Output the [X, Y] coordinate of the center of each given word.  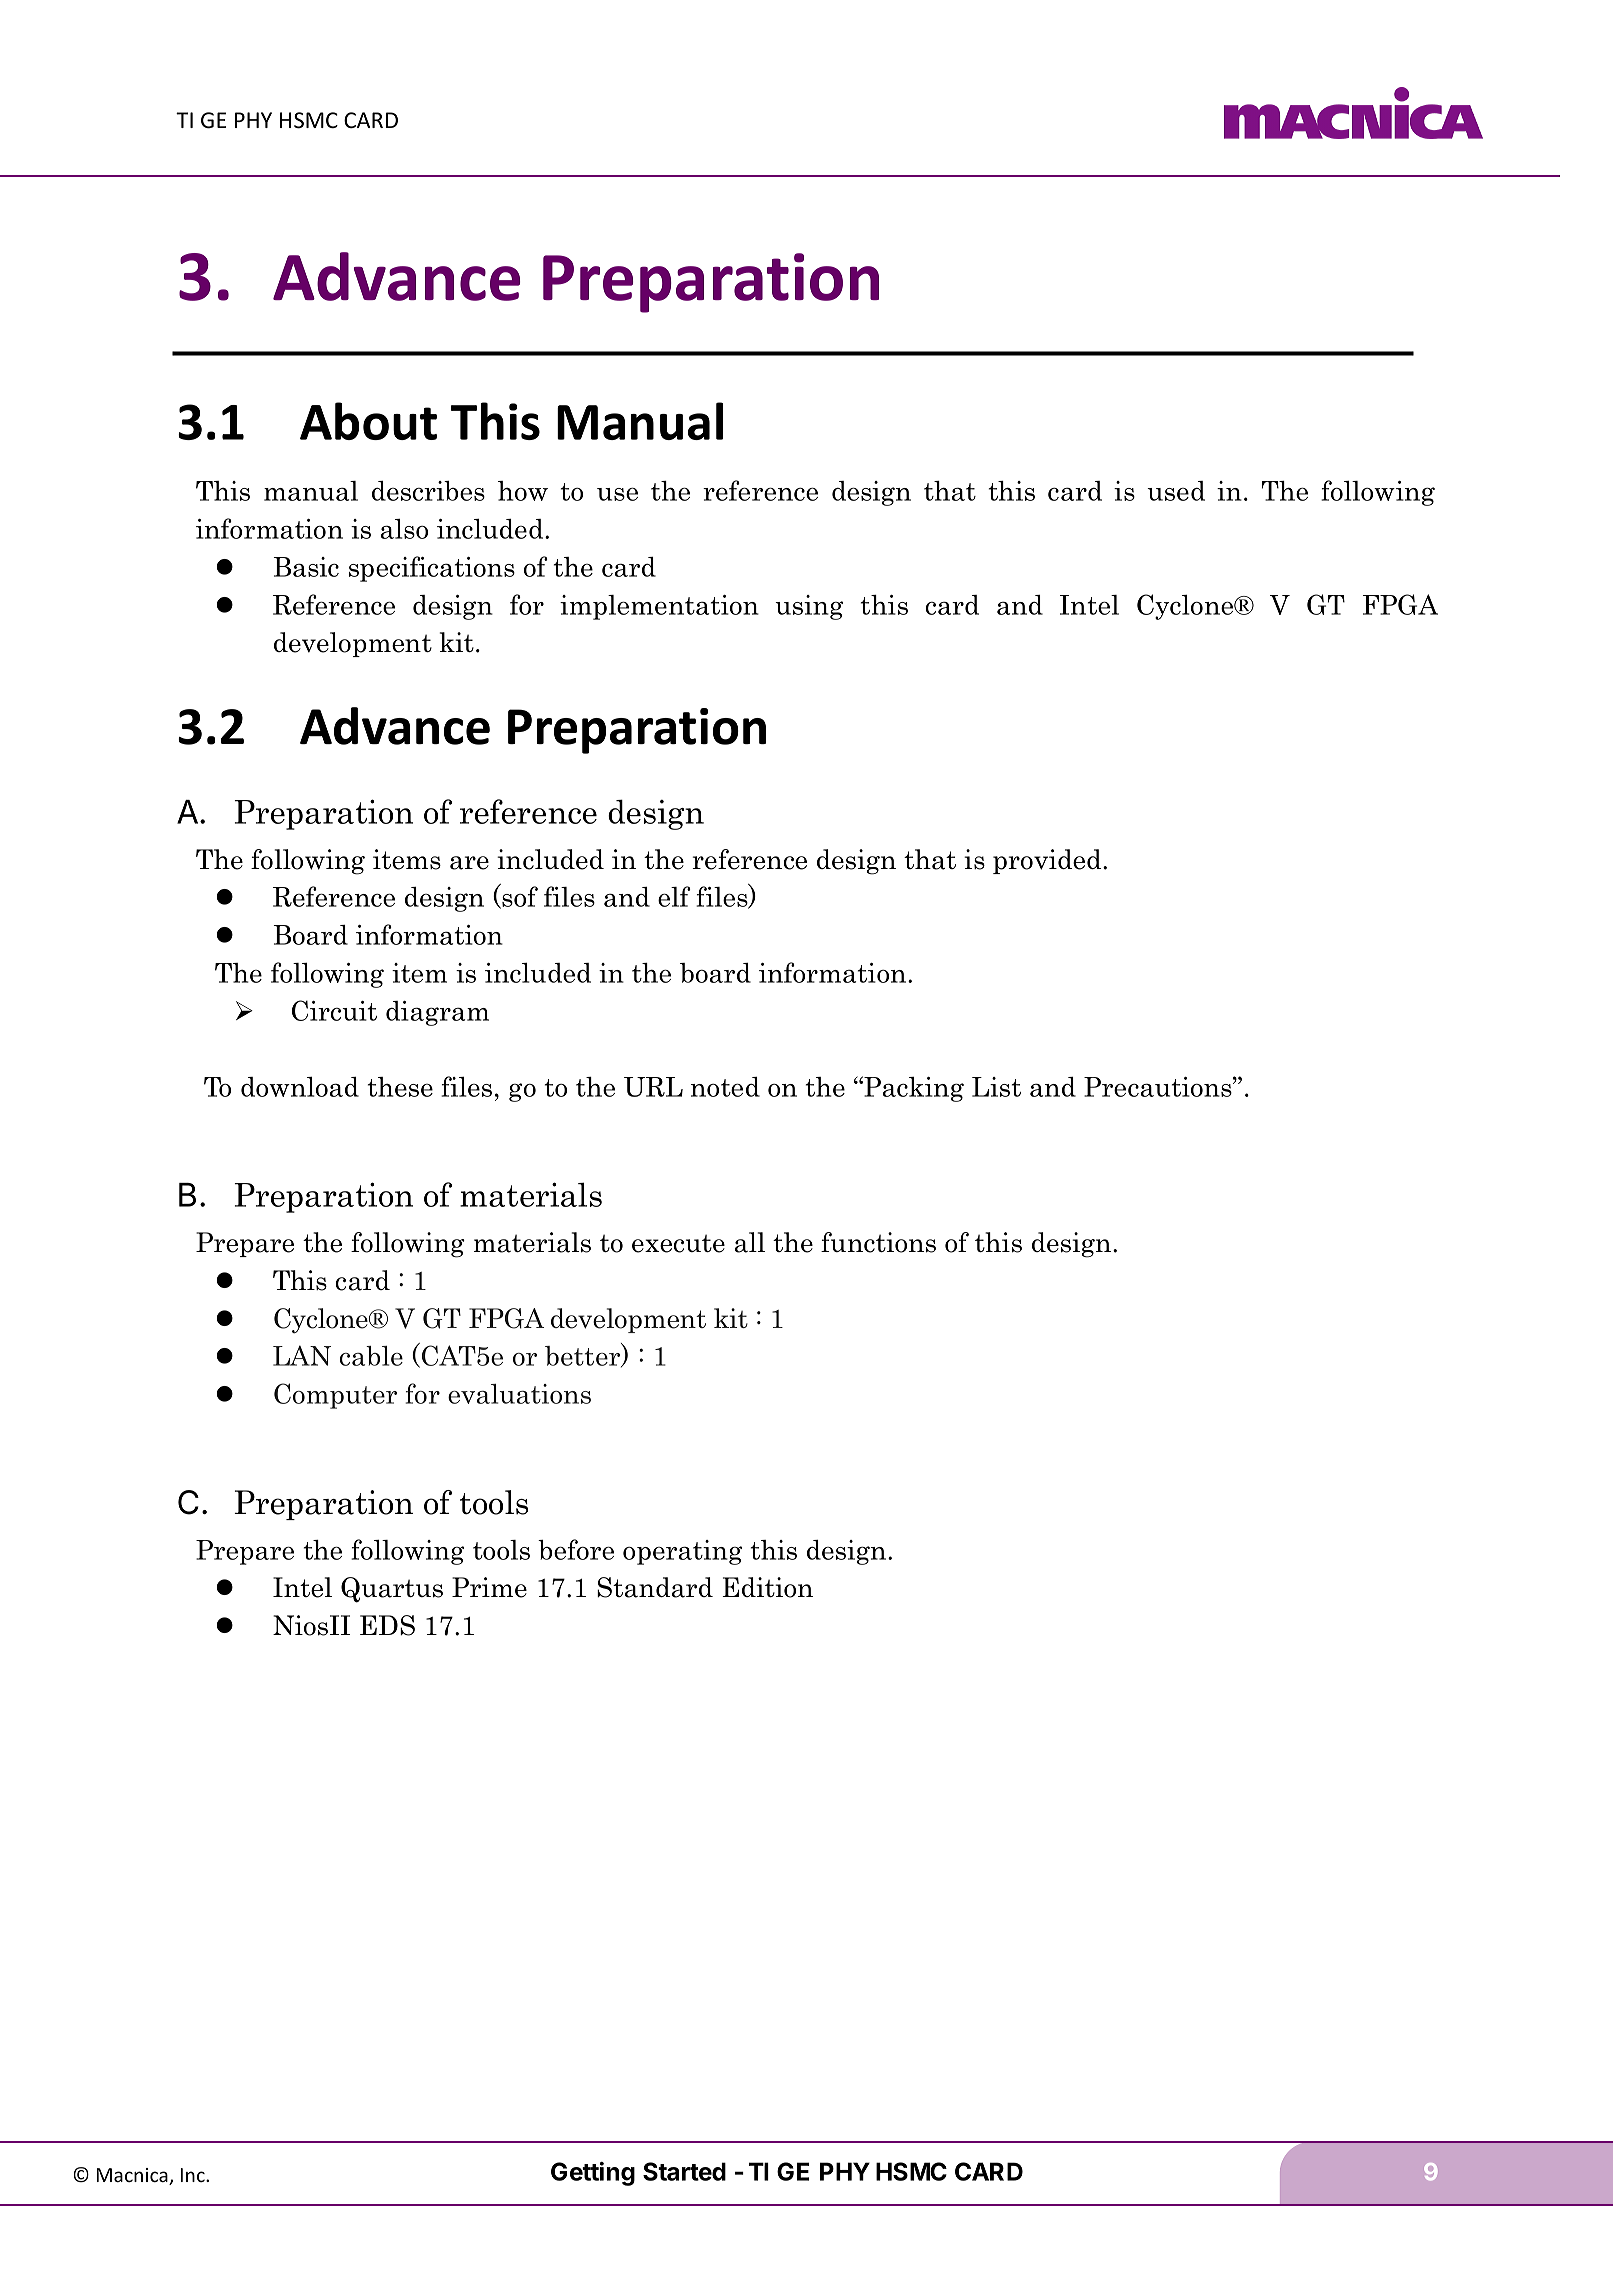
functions [878, 1242]
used [1176, 491]
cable [371, 1356]
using [809, 607]
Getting [593, 2174]
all [750, 1242]
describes [428, 491]
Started [684, 2171]
